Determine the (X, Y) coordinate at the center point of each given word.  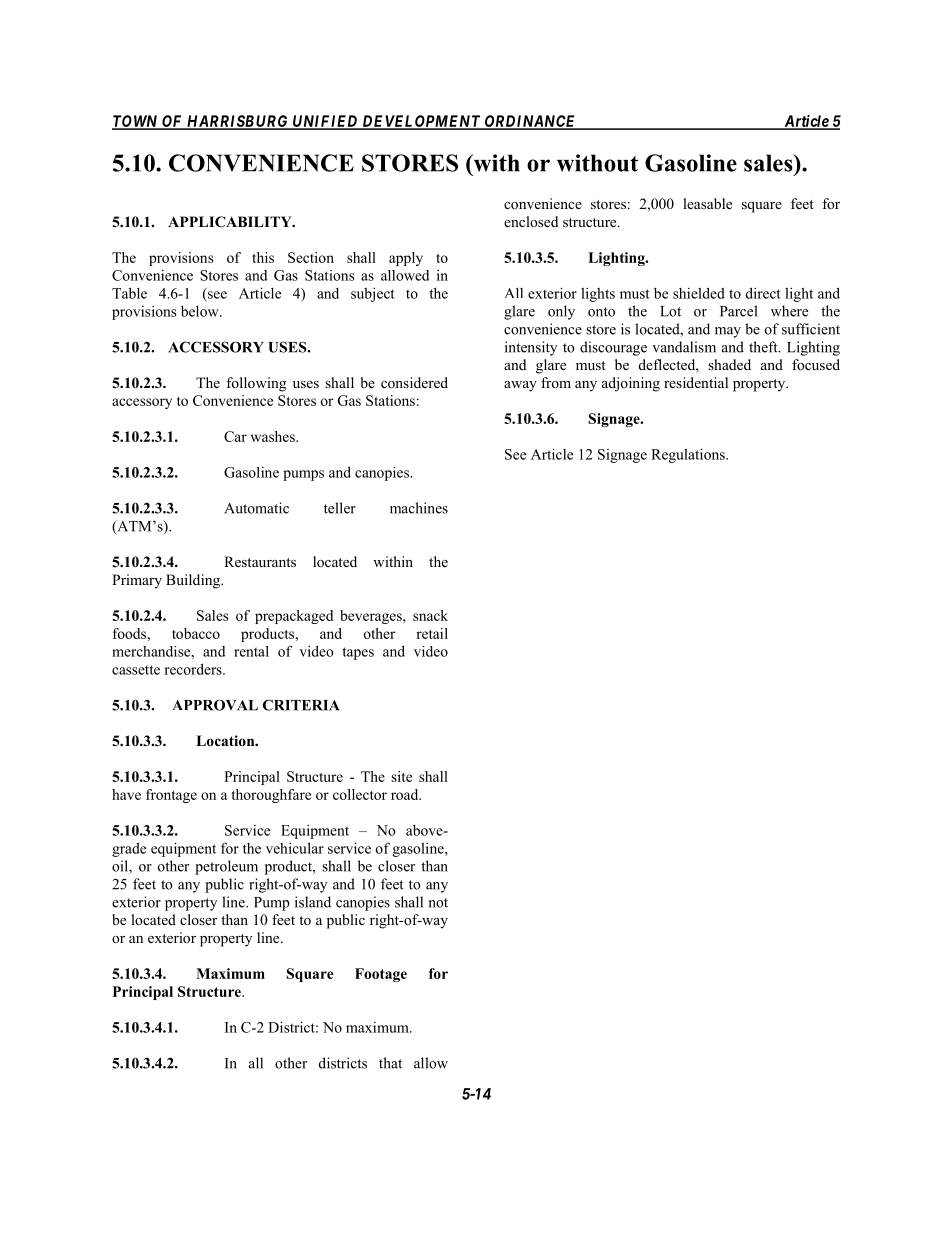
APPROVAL (215, 705)
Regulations (689, 455)
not (438, 903)
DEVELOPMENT (421, 122)
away (520, 386)
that (390, 1063)
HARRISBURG (238, 122)
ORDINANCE (530, 122)
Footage (381, 975)
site (401, 776)
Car (235, 436)
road (406, 794)
